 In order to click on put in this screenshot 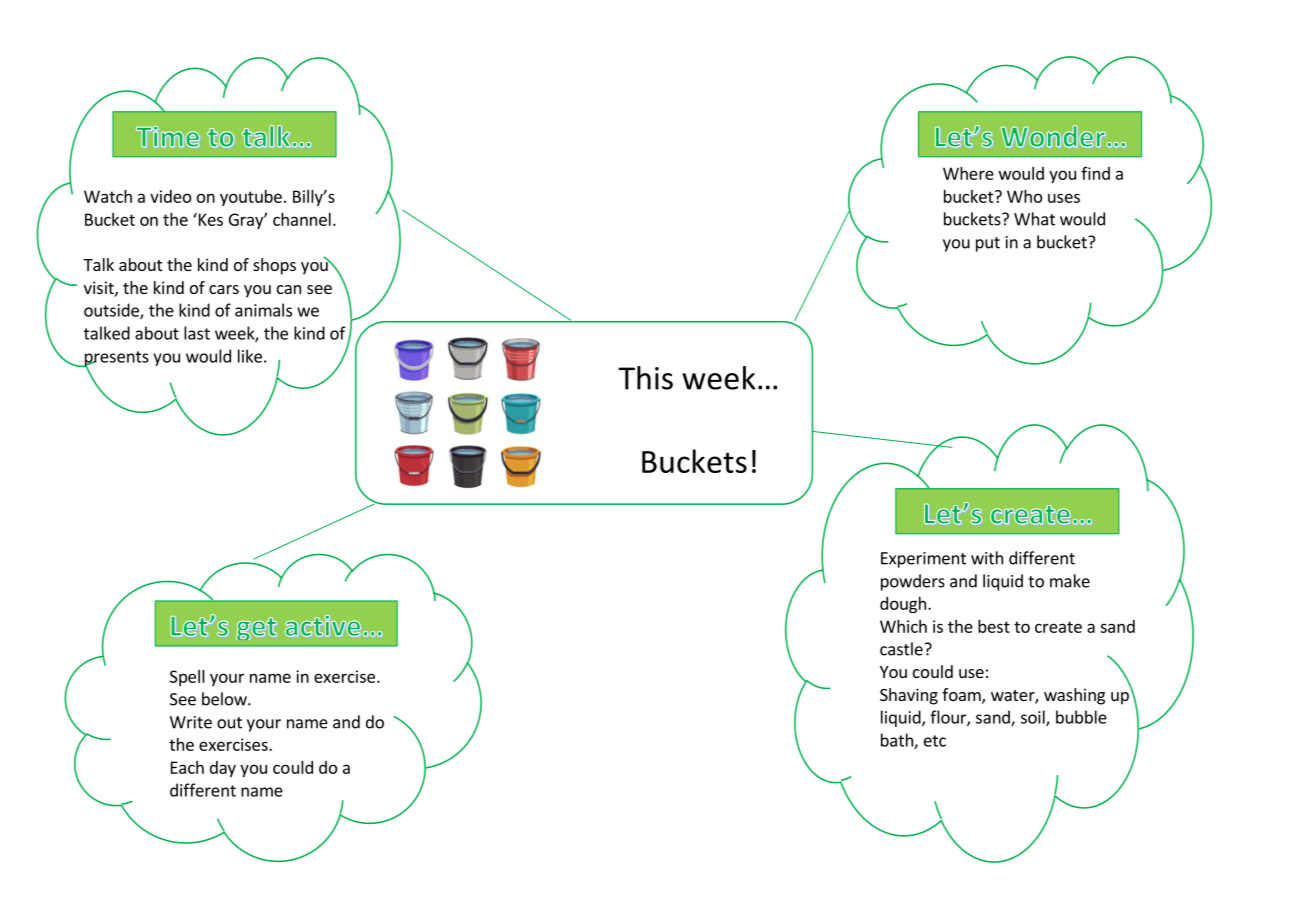, I will do `click(988, 244)`.
